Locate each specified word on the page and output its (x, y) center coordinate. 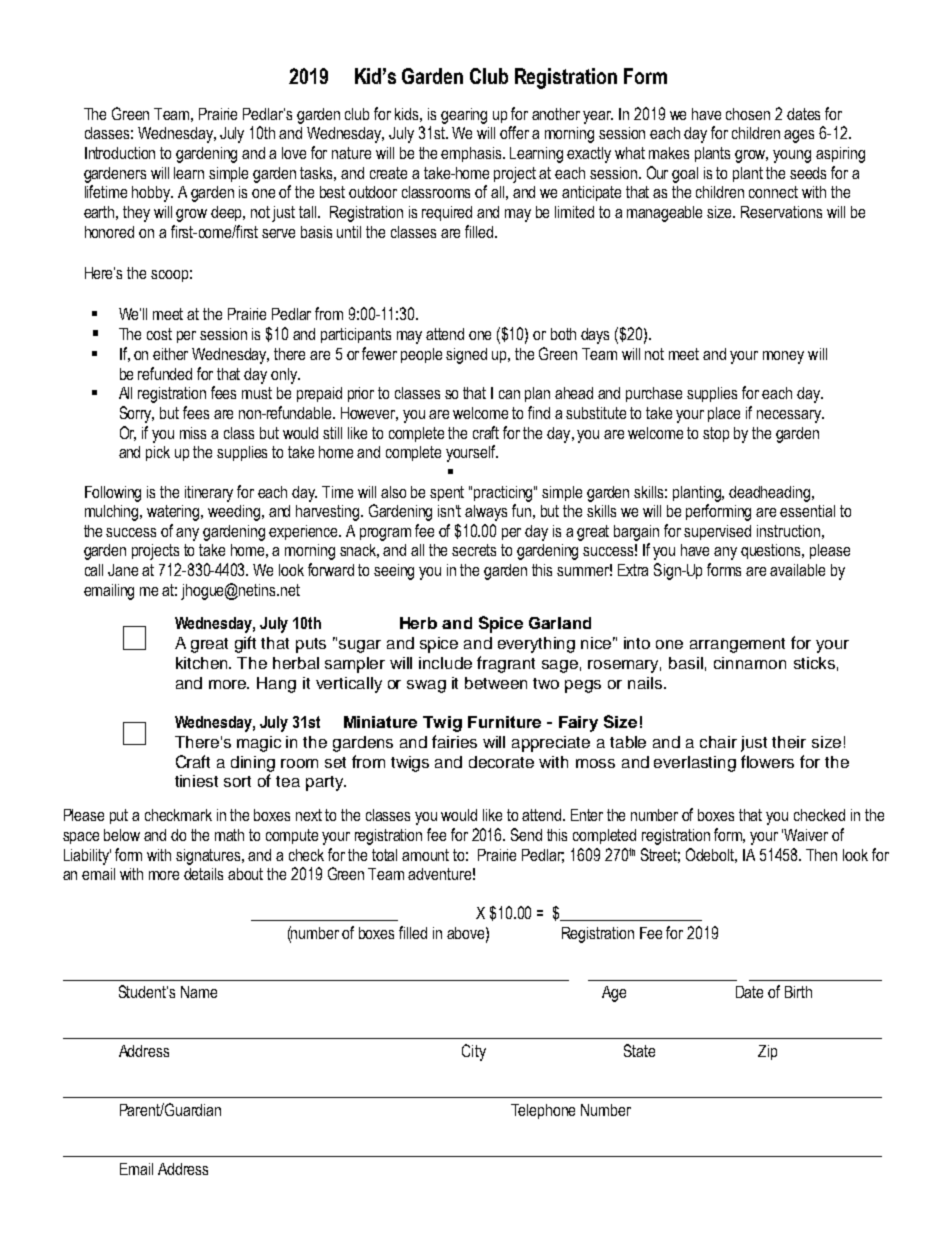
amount (425, 855)
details (203, 874)
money (783, 357)
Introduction (120, 153)
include (445, 663)
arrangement (737, 645)
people (421, 355)
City (474, 1052)
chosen (748, 114)
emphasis (472, 154)
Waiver (806, 835)
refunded (165, 373)
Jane (123, 570)
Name (199, 992)
